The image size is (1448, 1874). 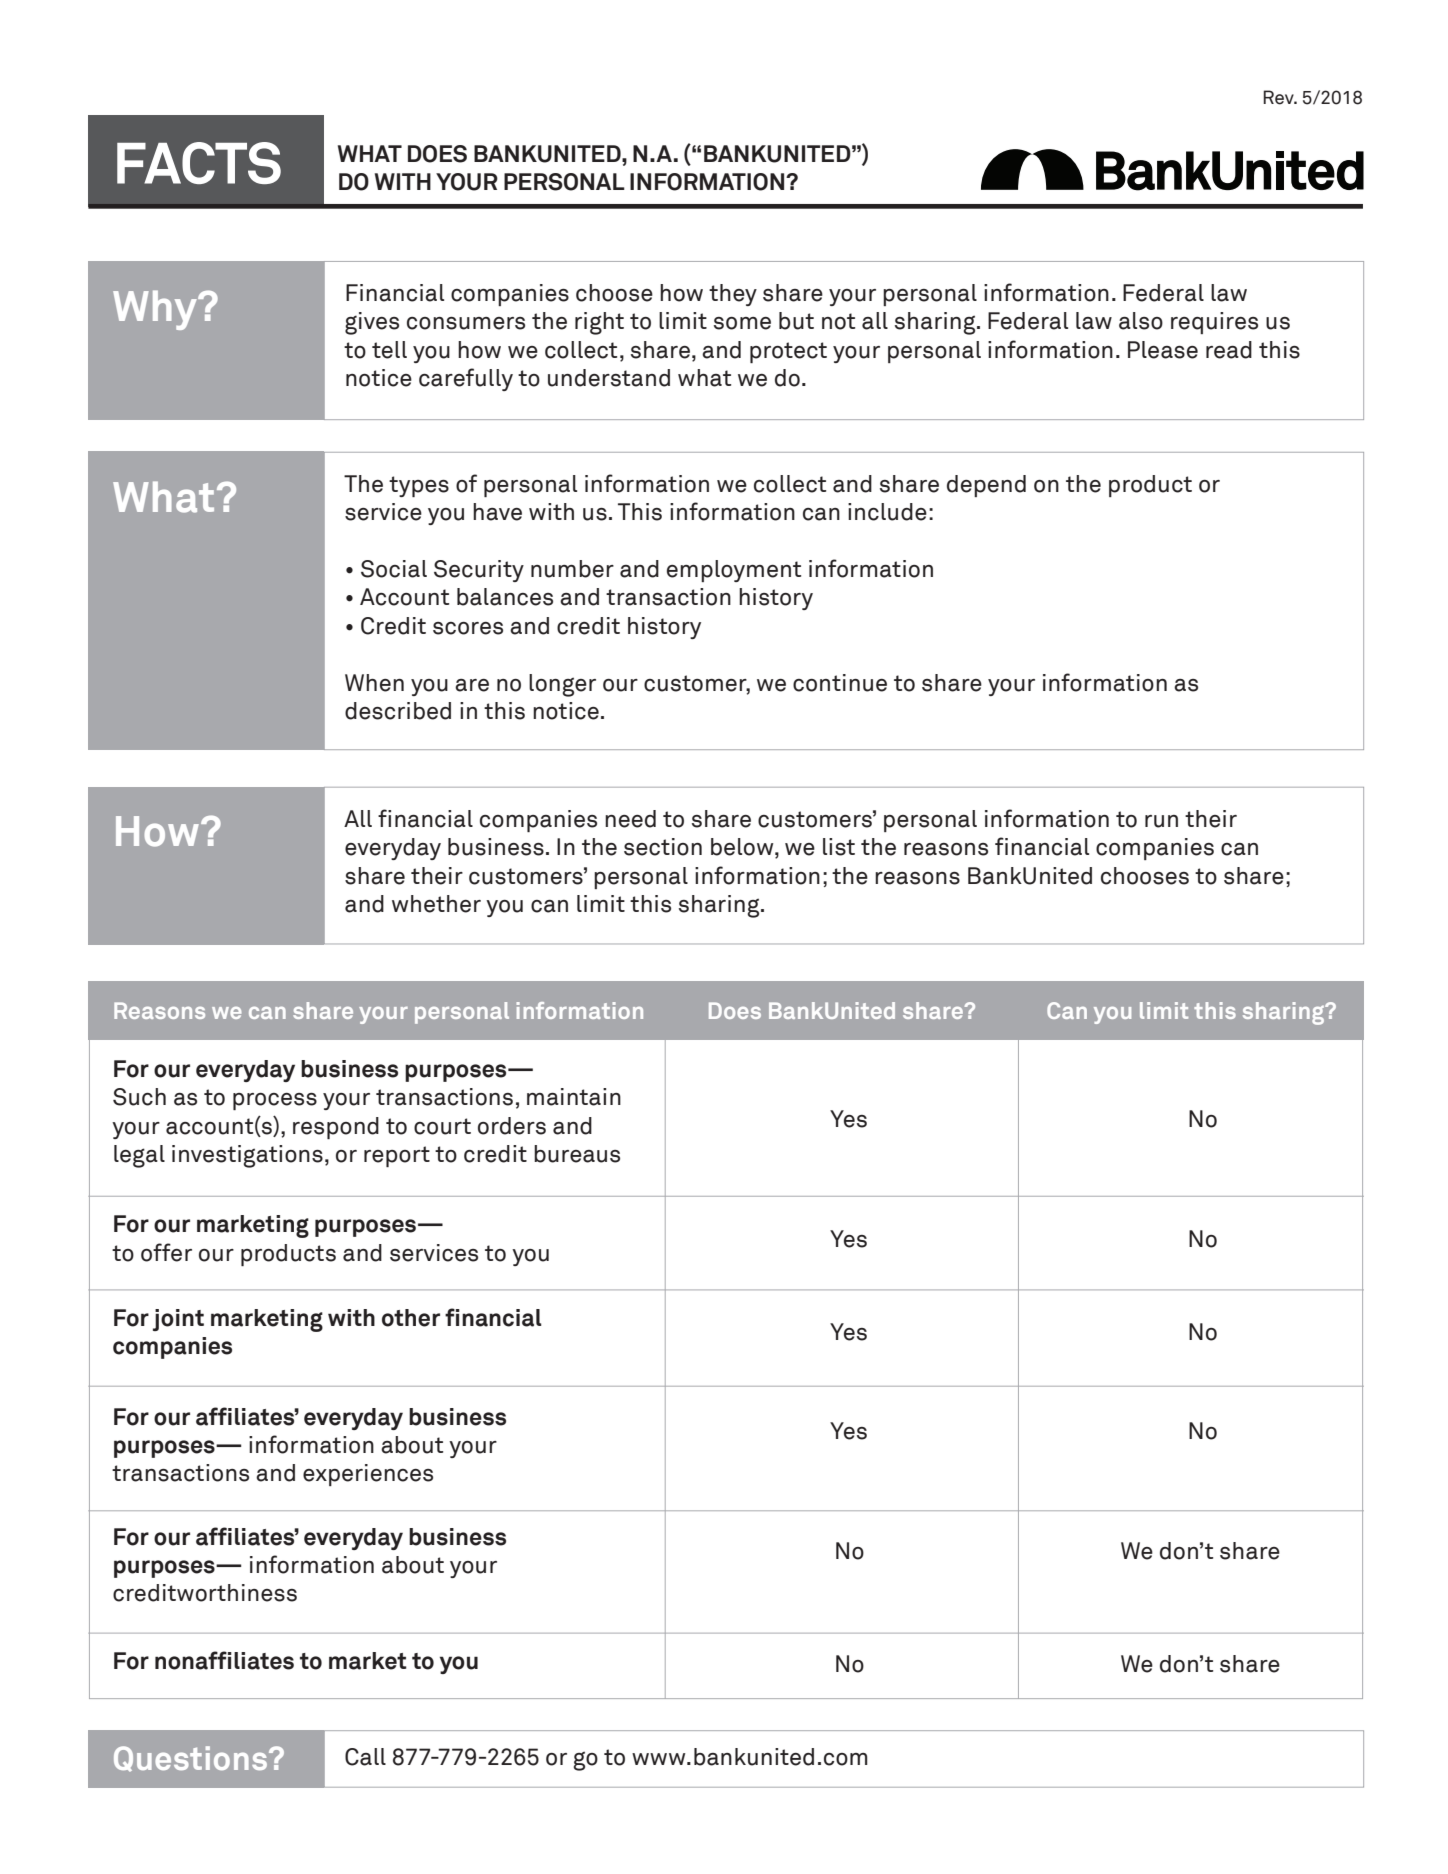 What do you see at coordinates (365, 1757) in the page?
I see `Call` at bounding box center [365, 1757].
